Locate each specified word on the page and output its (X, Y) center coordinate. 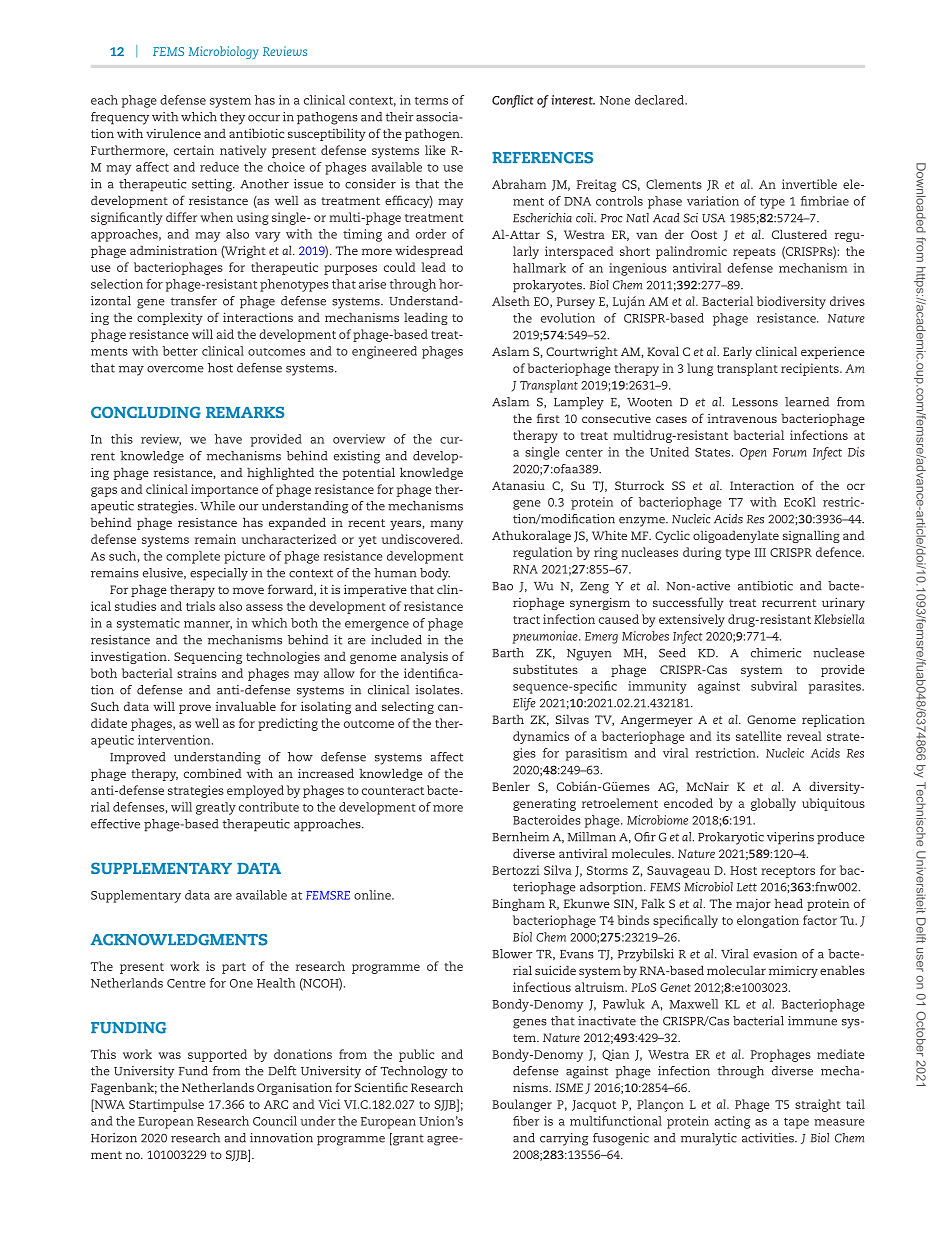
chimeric (776, 653)
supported (217, 1055)
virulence (173, 133)
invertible (809, 184)
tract (526, 620)
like (435, 150)
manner (208, 625)
